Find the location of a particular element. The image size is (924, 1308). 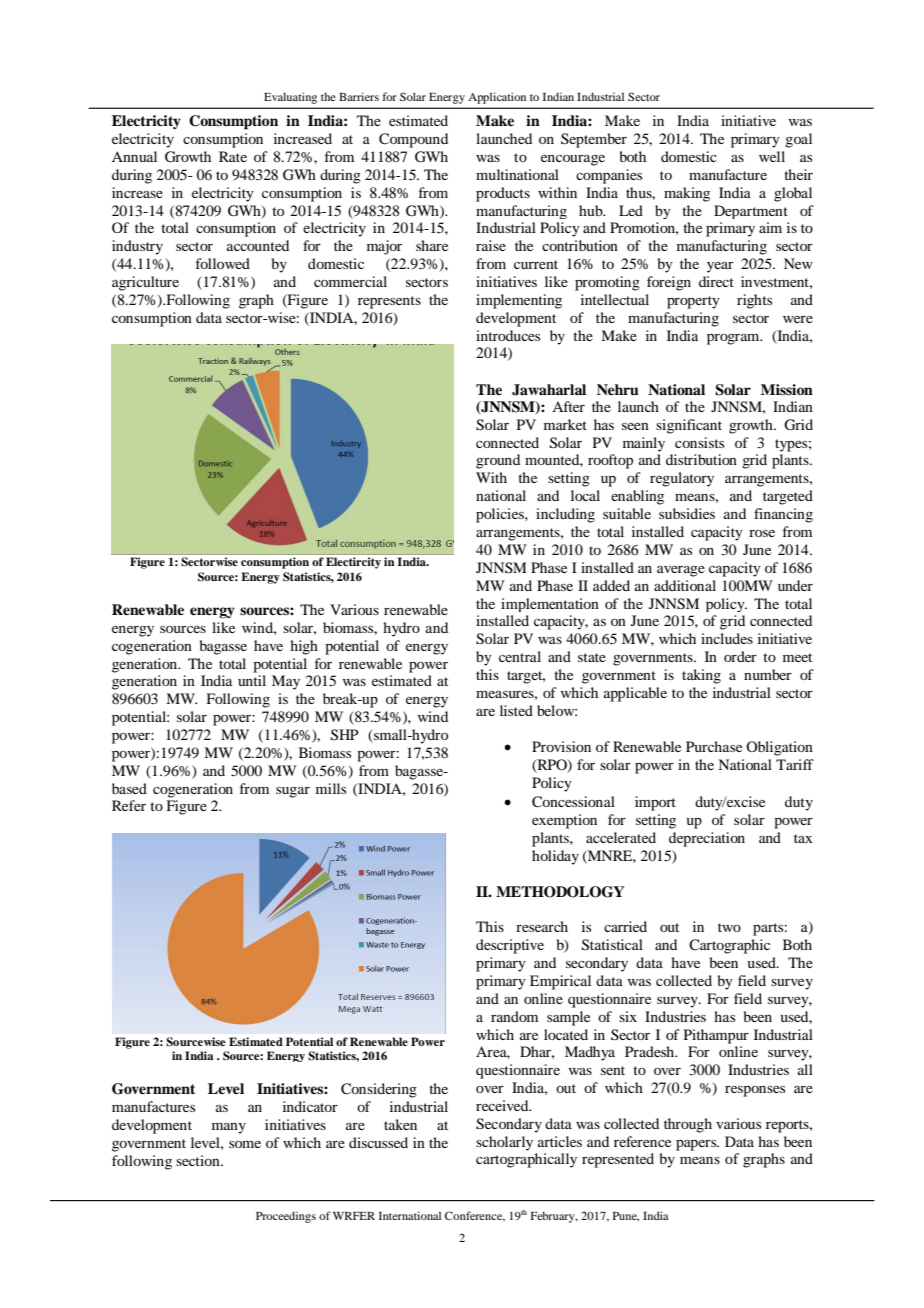

high is located at coordinates (304, 647).
